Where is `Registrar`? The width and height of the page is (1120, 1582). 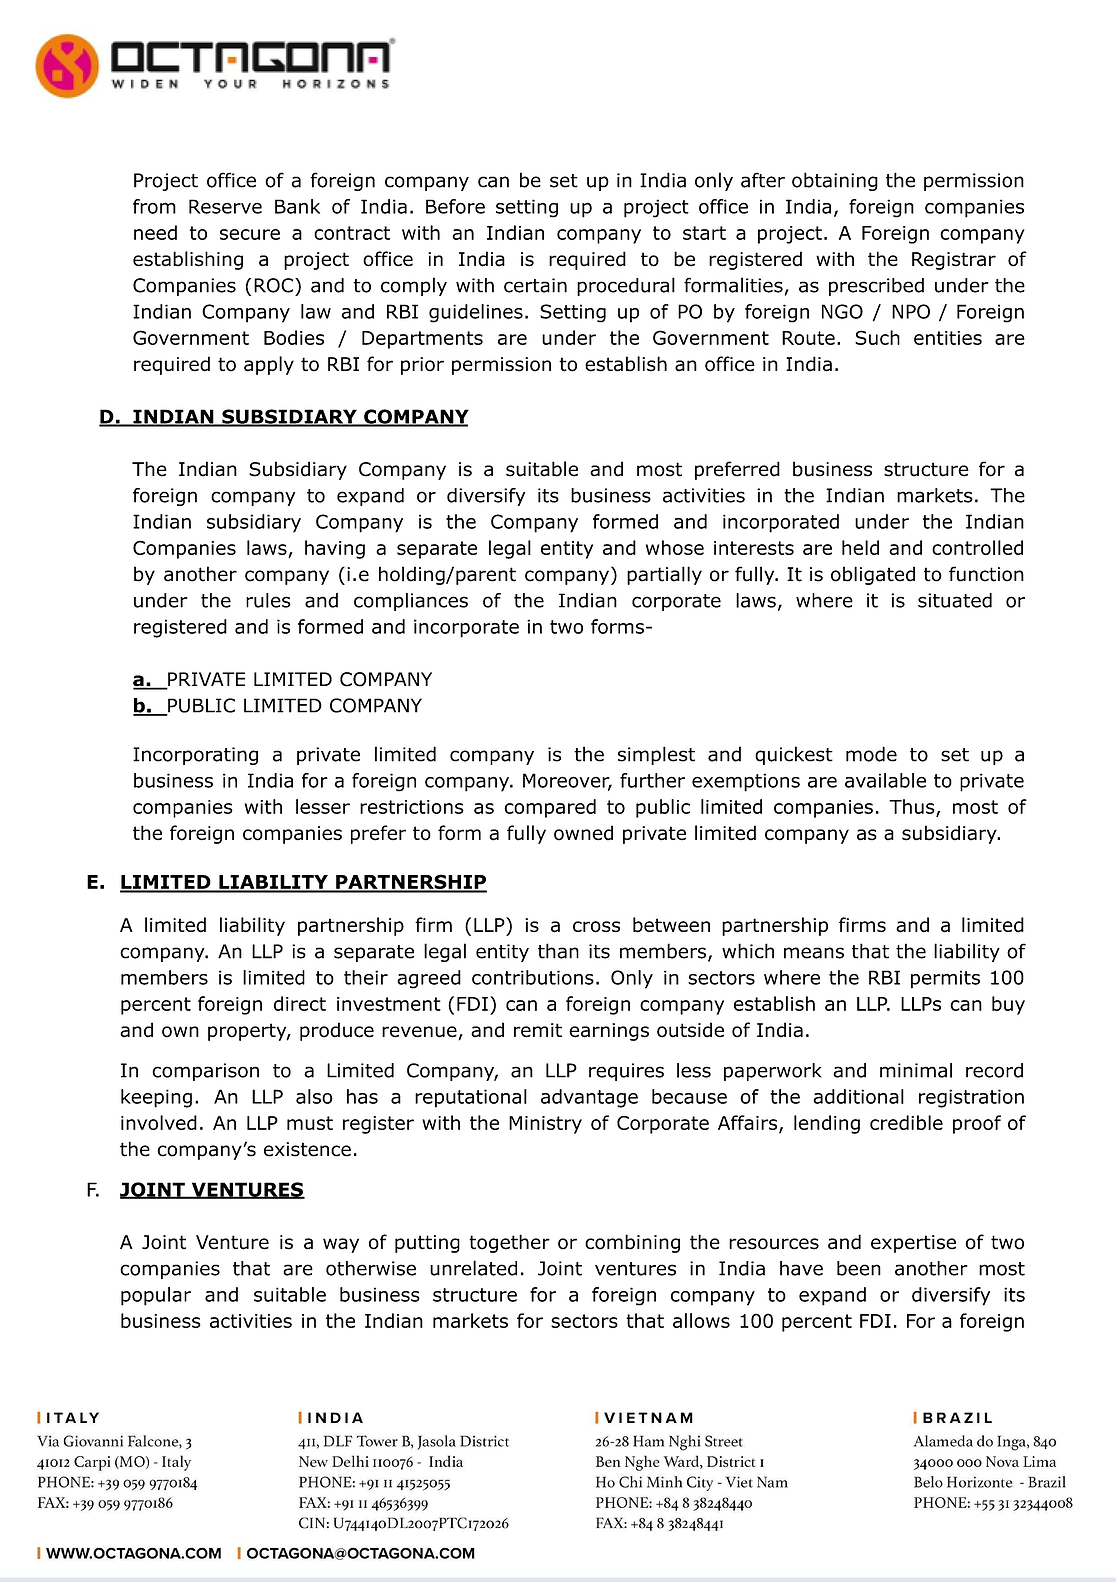 Registrar is located at coordinates (954, 261).
